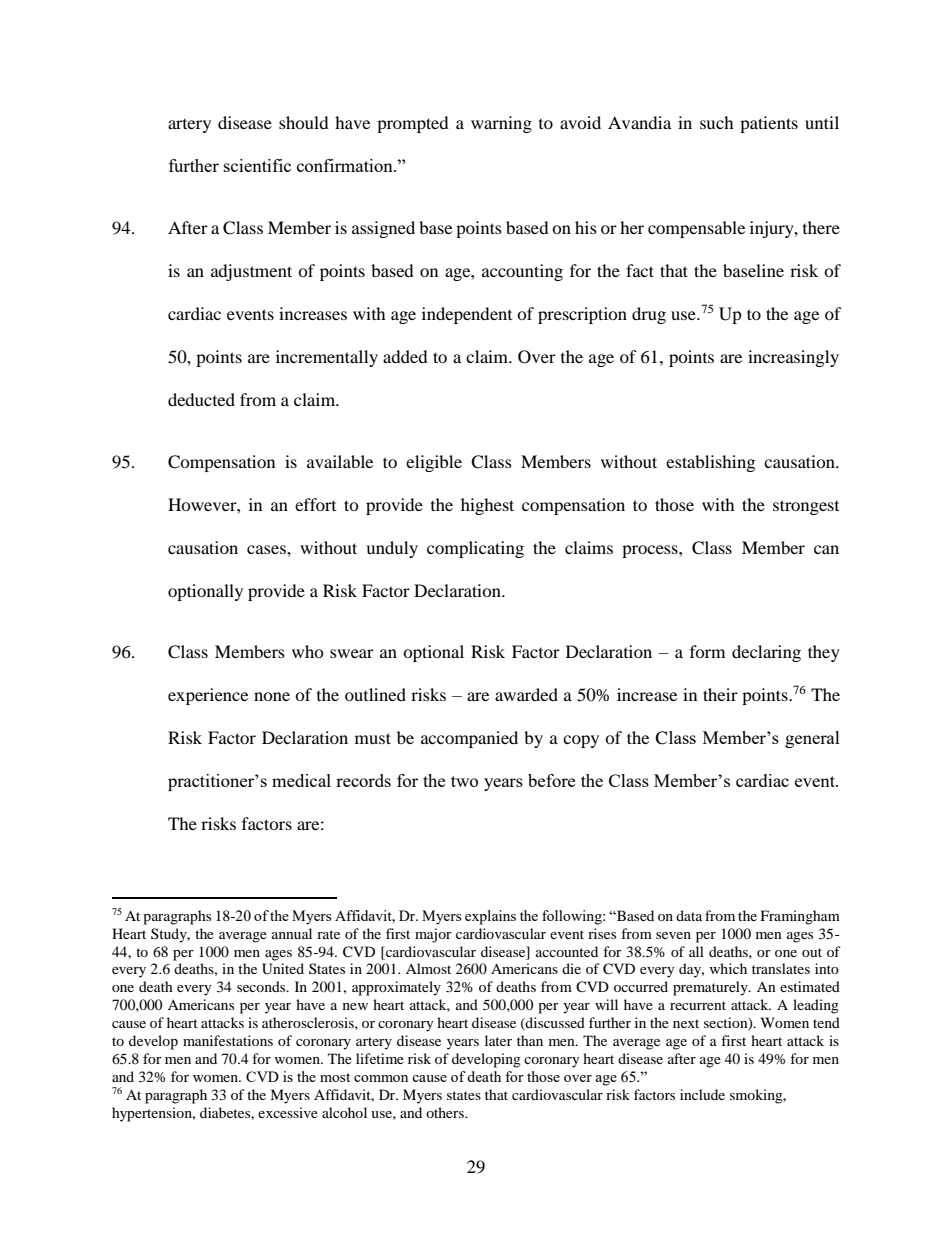  Describe the element at coordinates (475, 549) in the image. I see `complicating` at that location.
